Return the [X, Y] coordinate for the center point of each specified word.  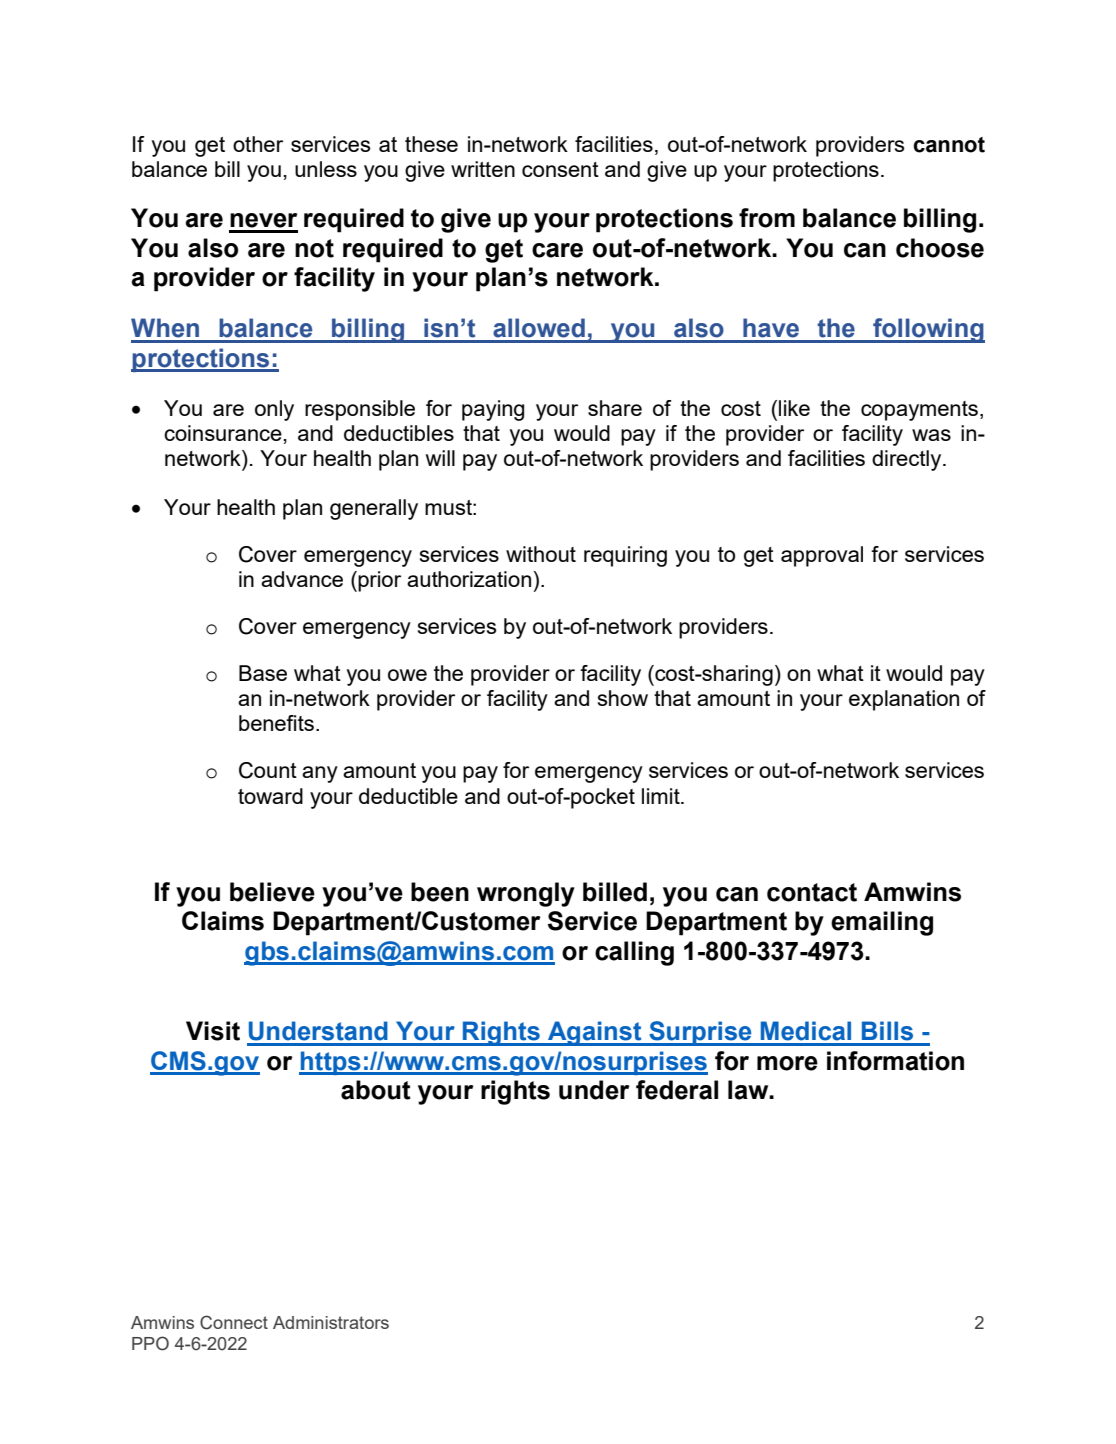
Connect [234, 1322]
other [258, 144]
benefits [276, 723]
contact [812, 892]
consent [560, 169]
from [767, 218]
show [623, 698]
